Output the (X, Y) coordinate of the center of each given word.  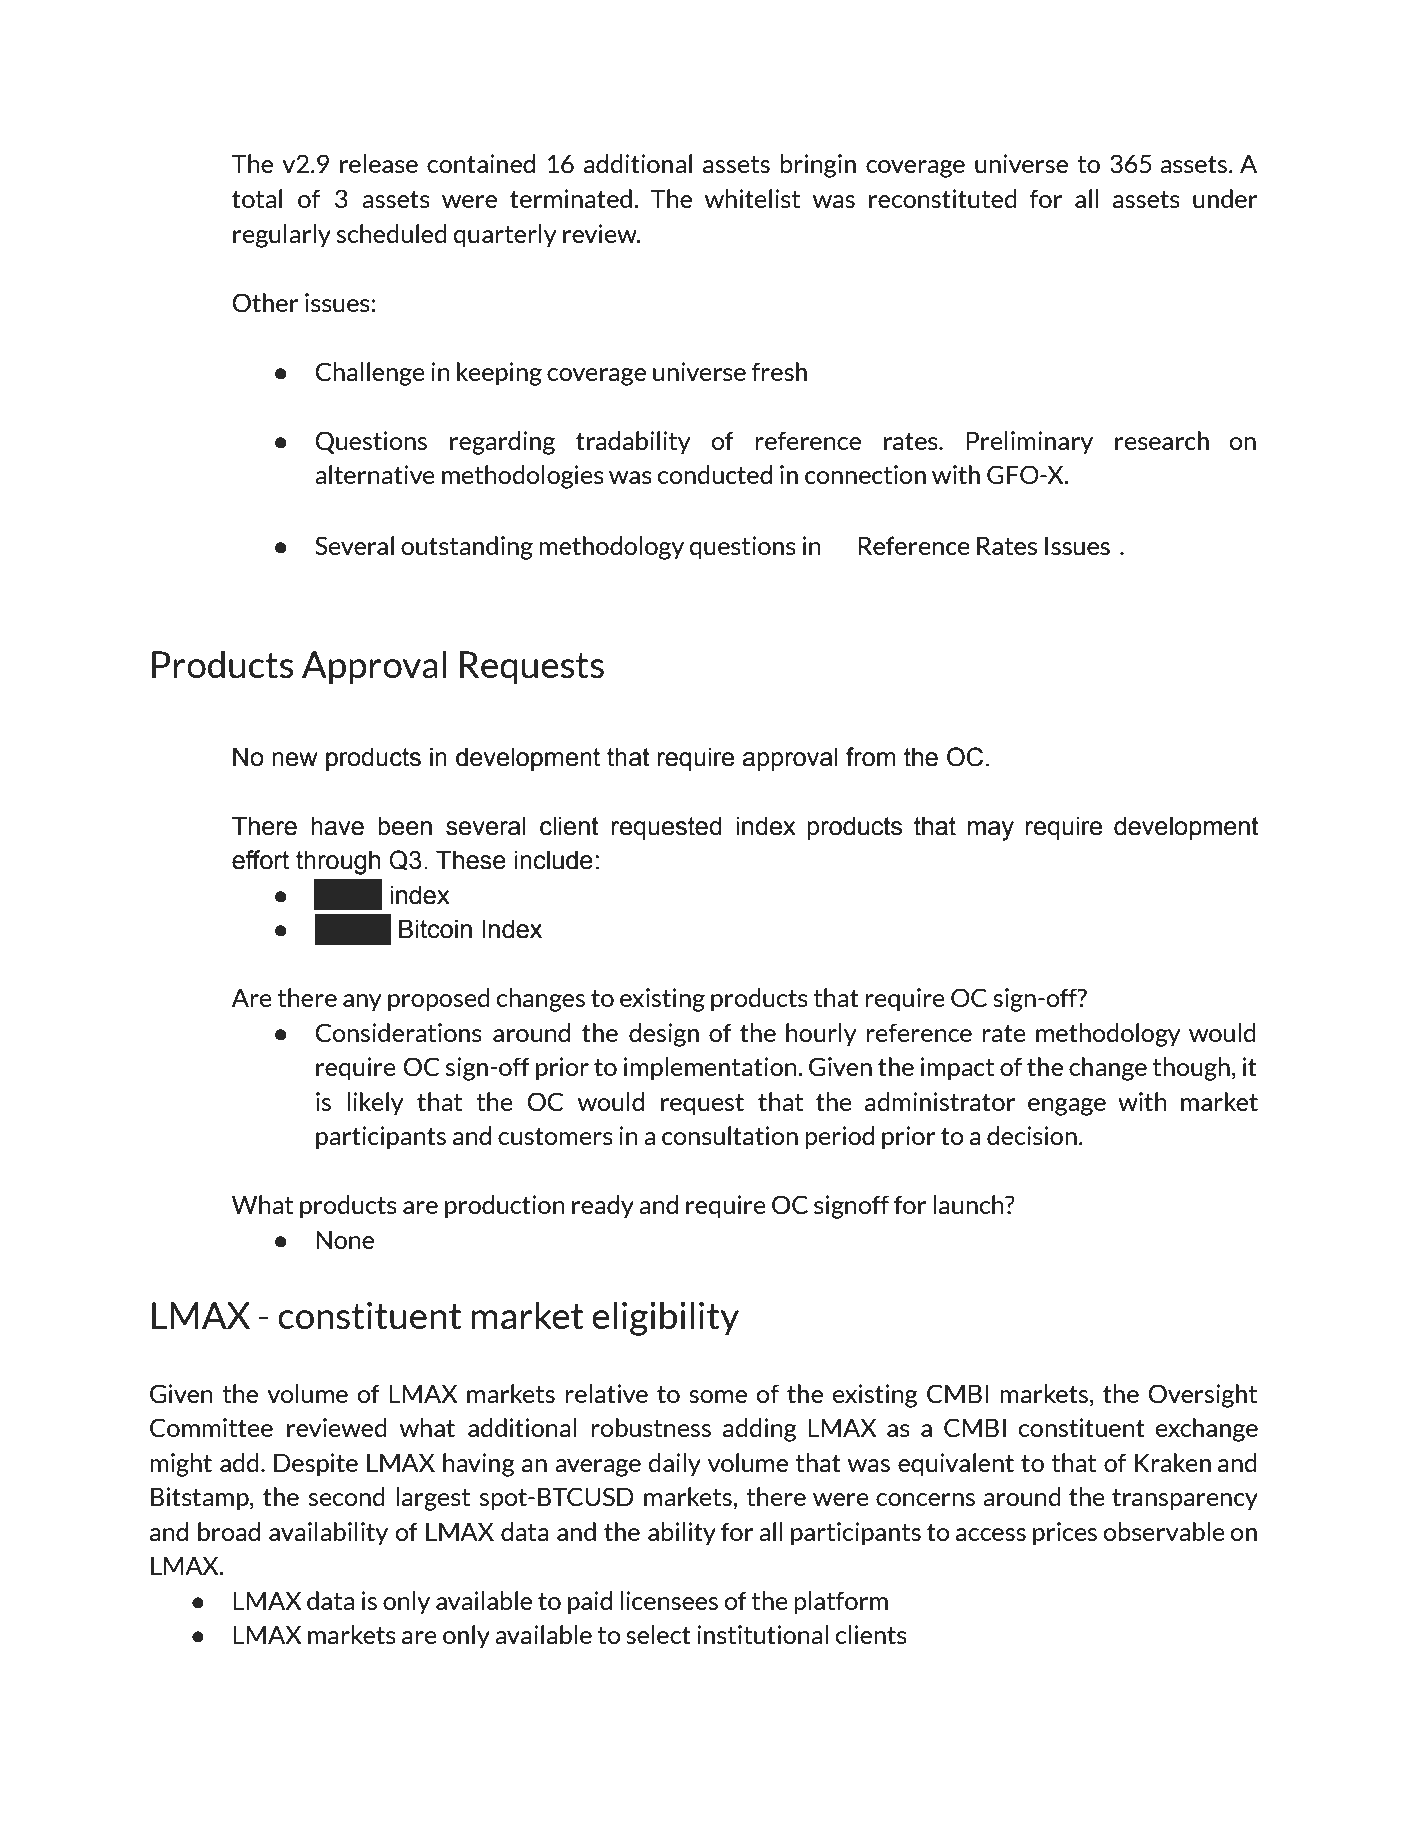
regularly (282, 236)
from (871, 757)
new (295, 759)
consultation (730, 1136)
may (991, 831)
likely (375, 1104)
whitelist (752, 199)
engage (1067, 1107)
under (1225, 198)
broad (229, 1532)
